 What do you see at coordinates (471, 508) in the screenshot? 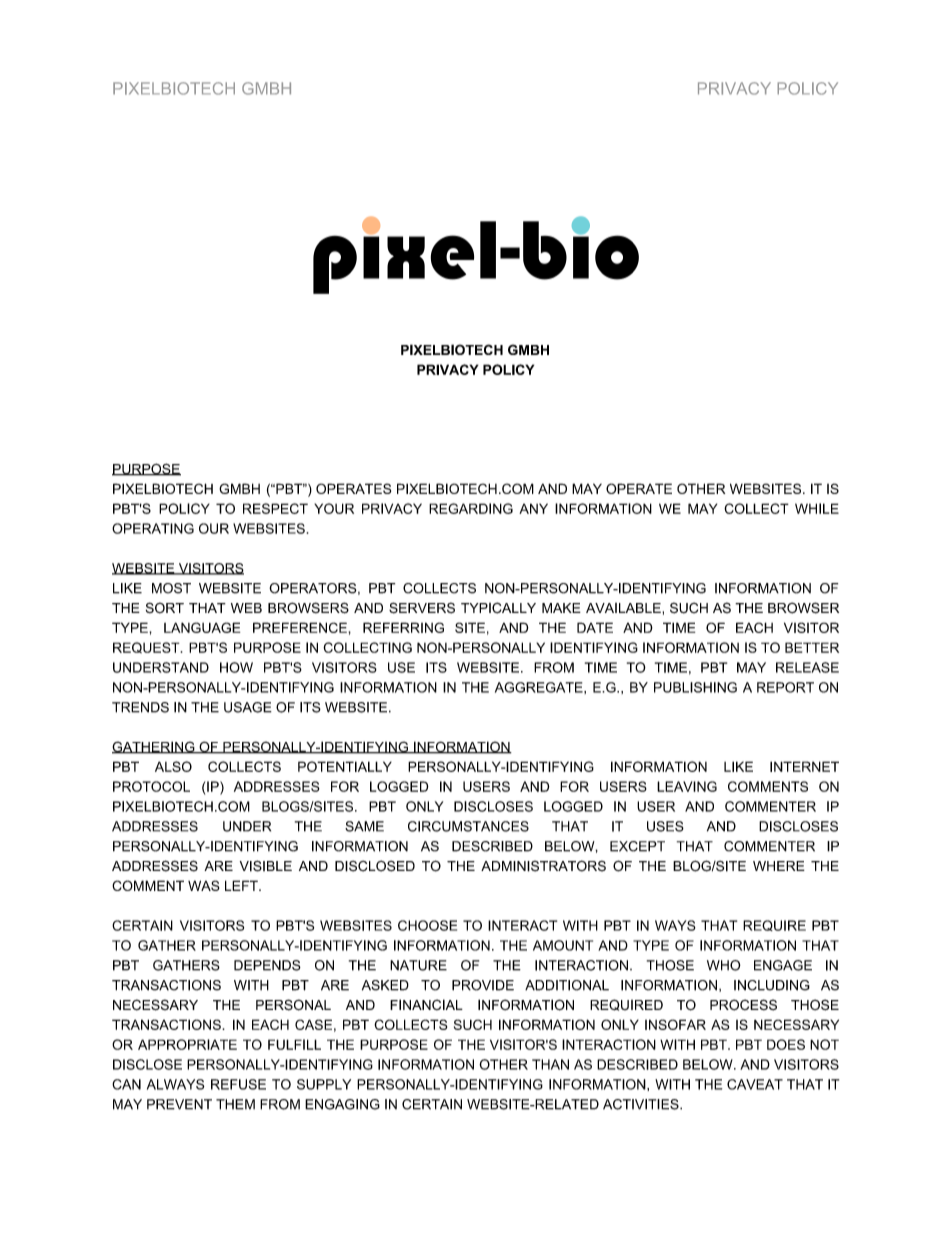
I see `REGARDING` at bounding box center [471, 508].
